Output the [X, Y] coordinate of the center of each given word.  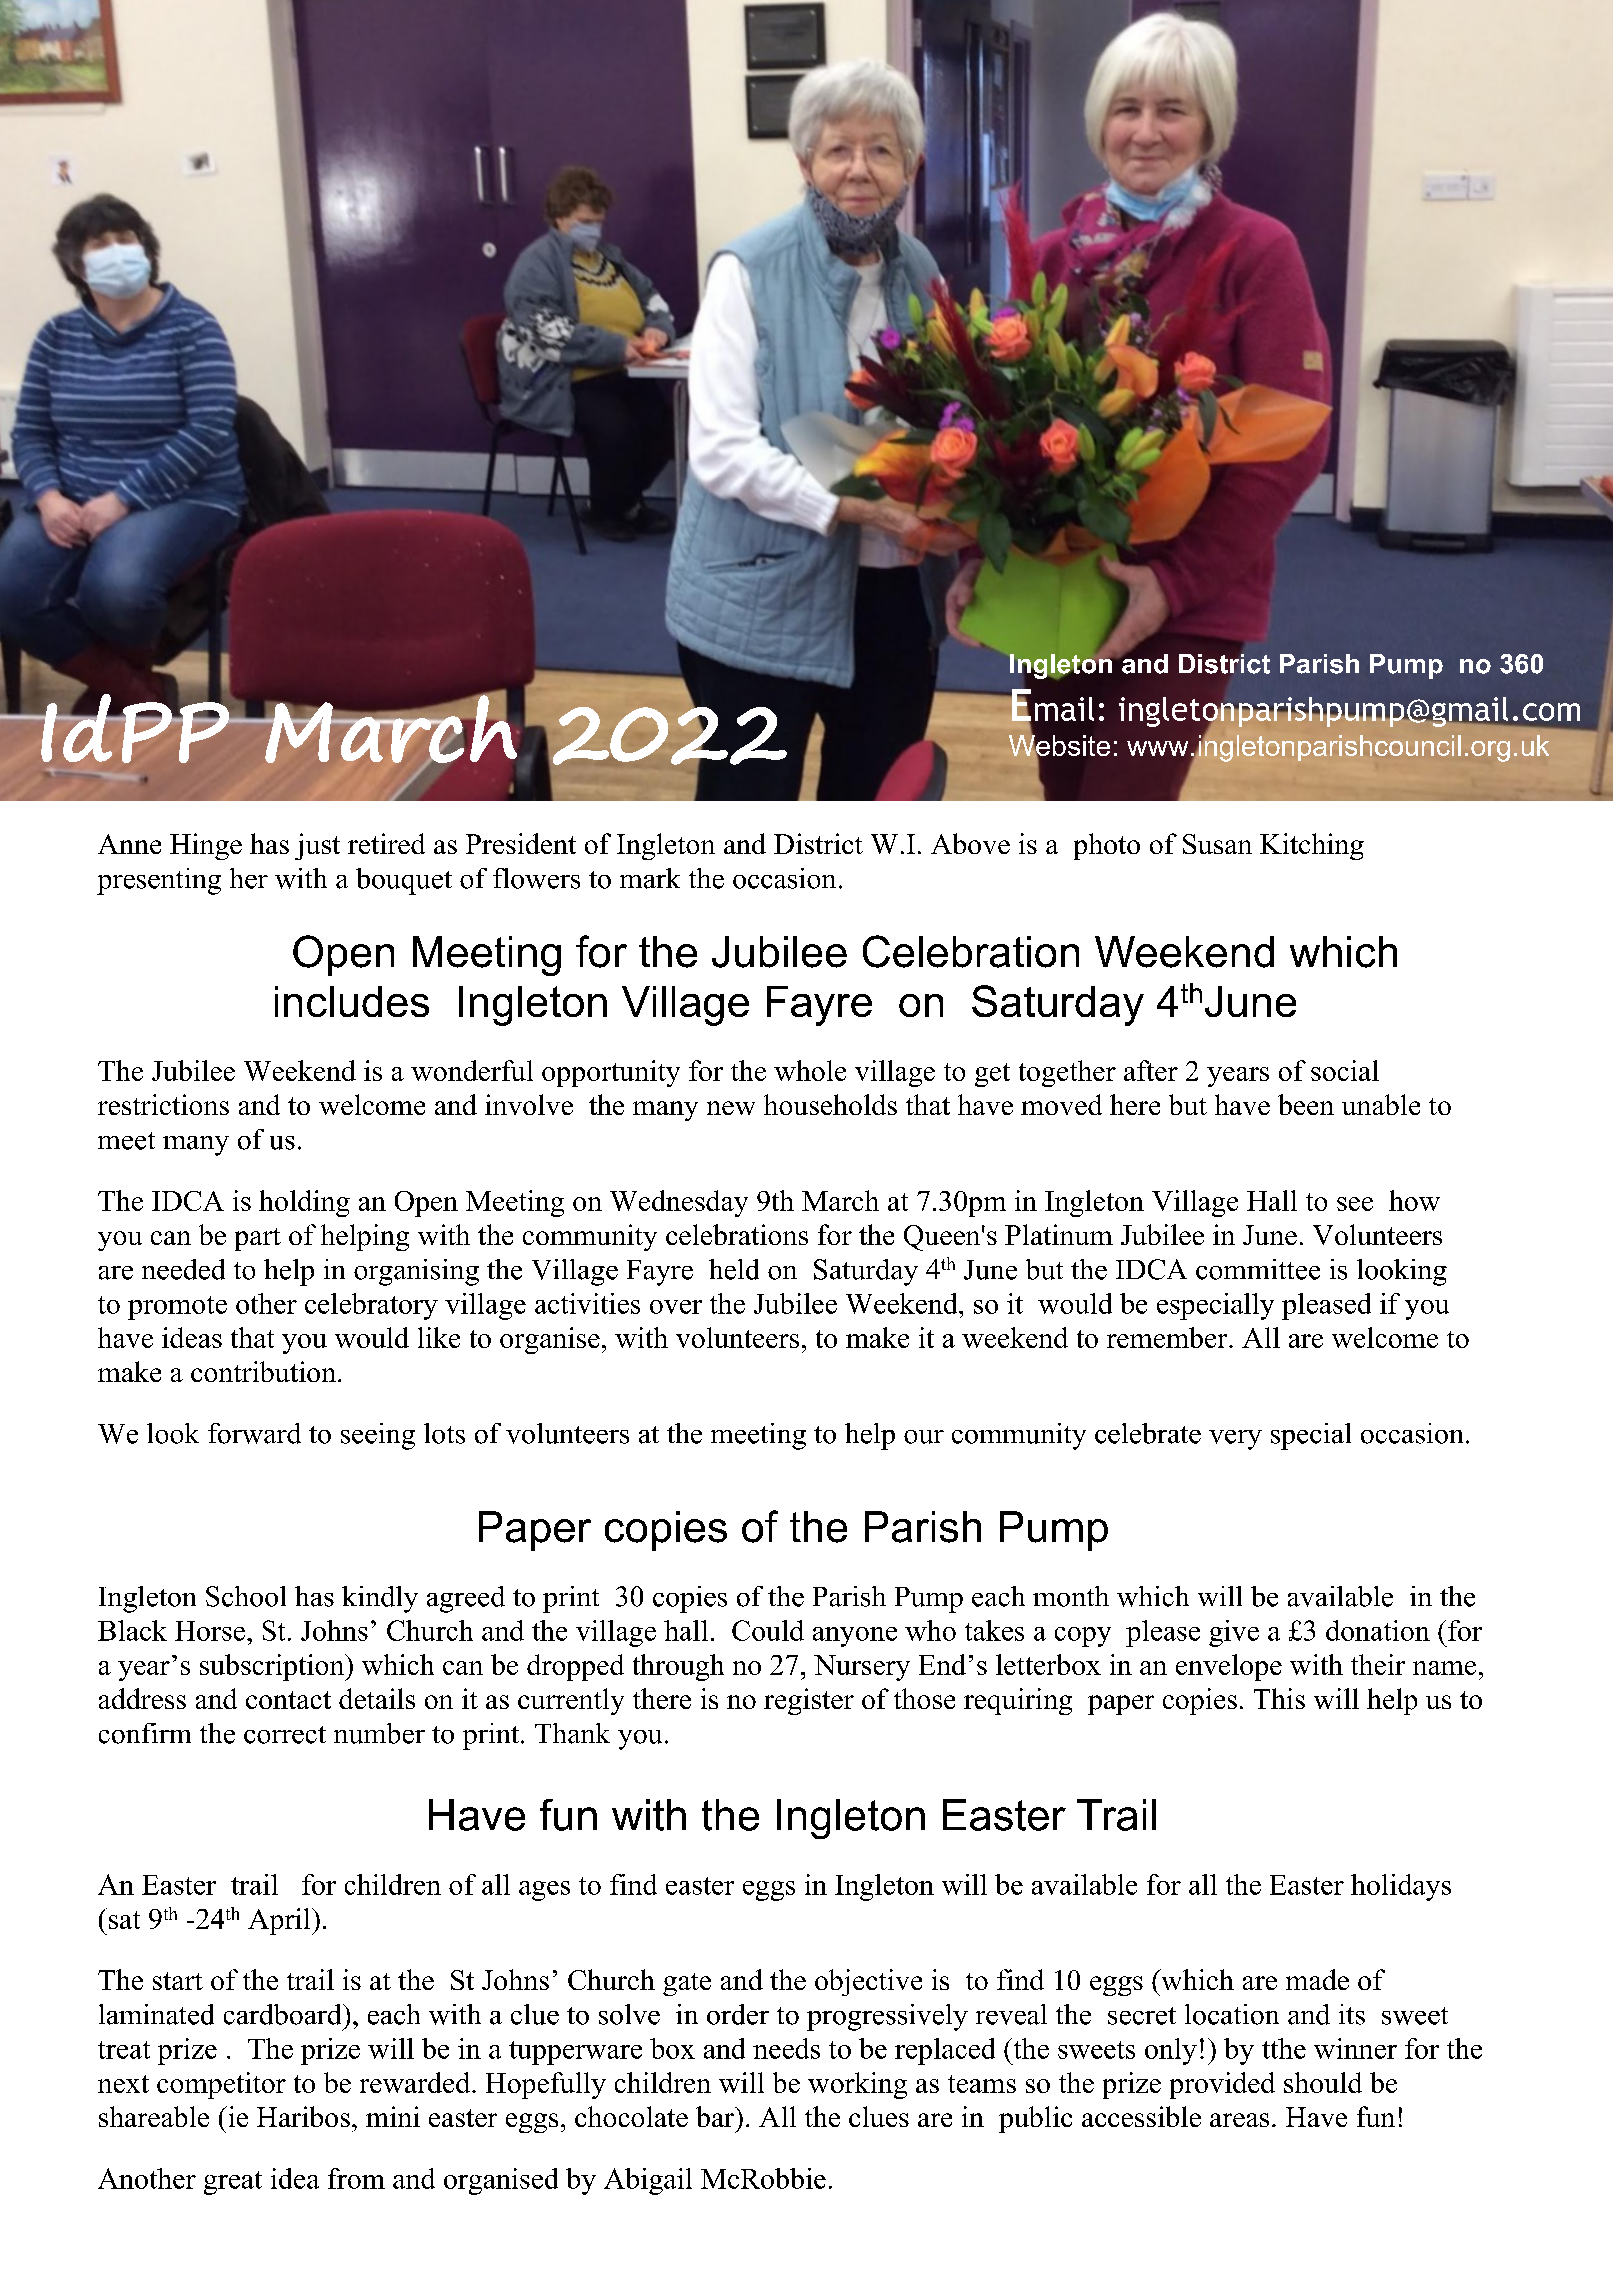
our [924, 1437]
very [1235, 1440]
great [233, 2183]
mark [650, 878]
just [317, 846]
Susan [1217, 844]
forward [254, 1433]
